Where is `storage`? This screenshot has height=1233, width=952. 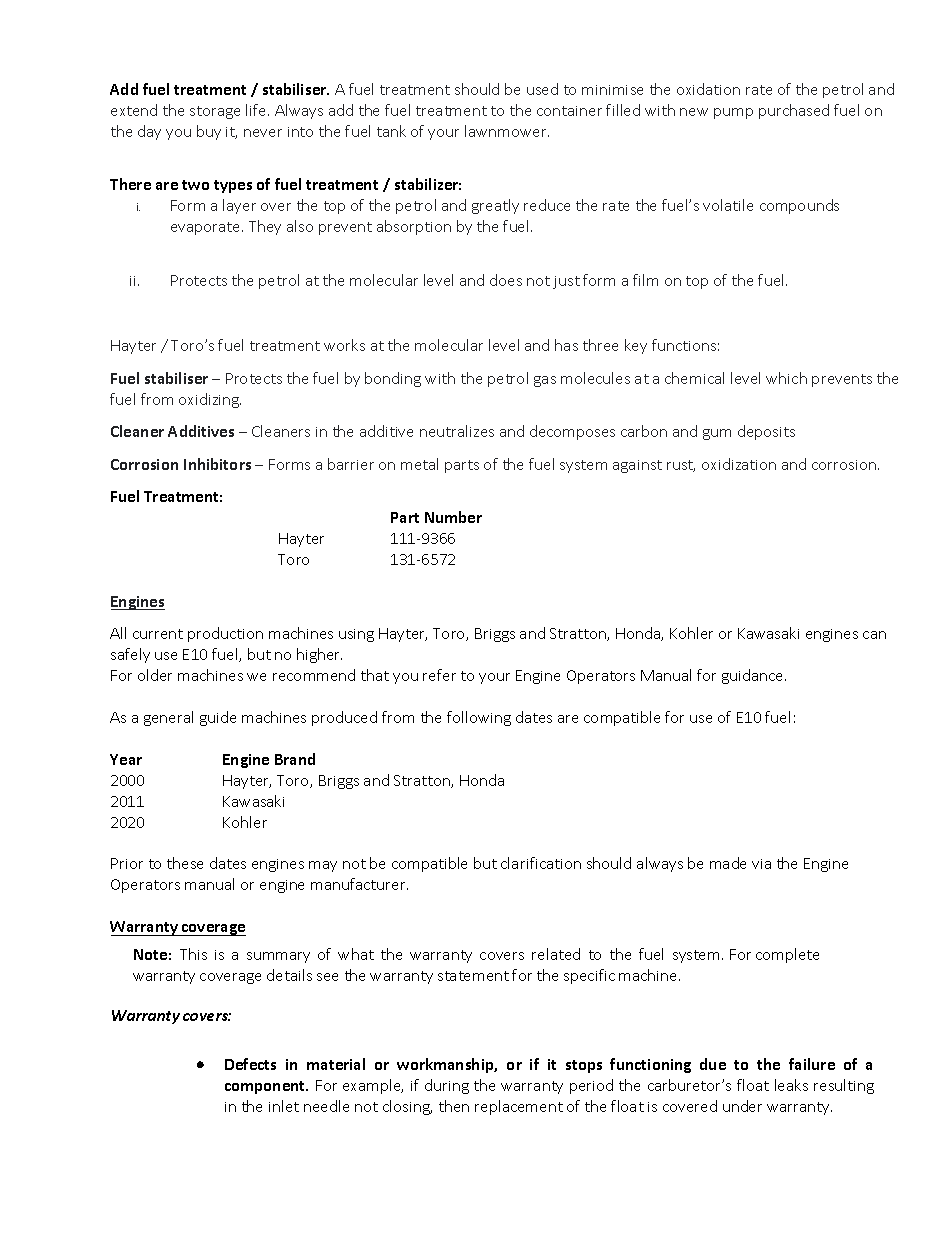 storage is located at coordinates (215, 112).
